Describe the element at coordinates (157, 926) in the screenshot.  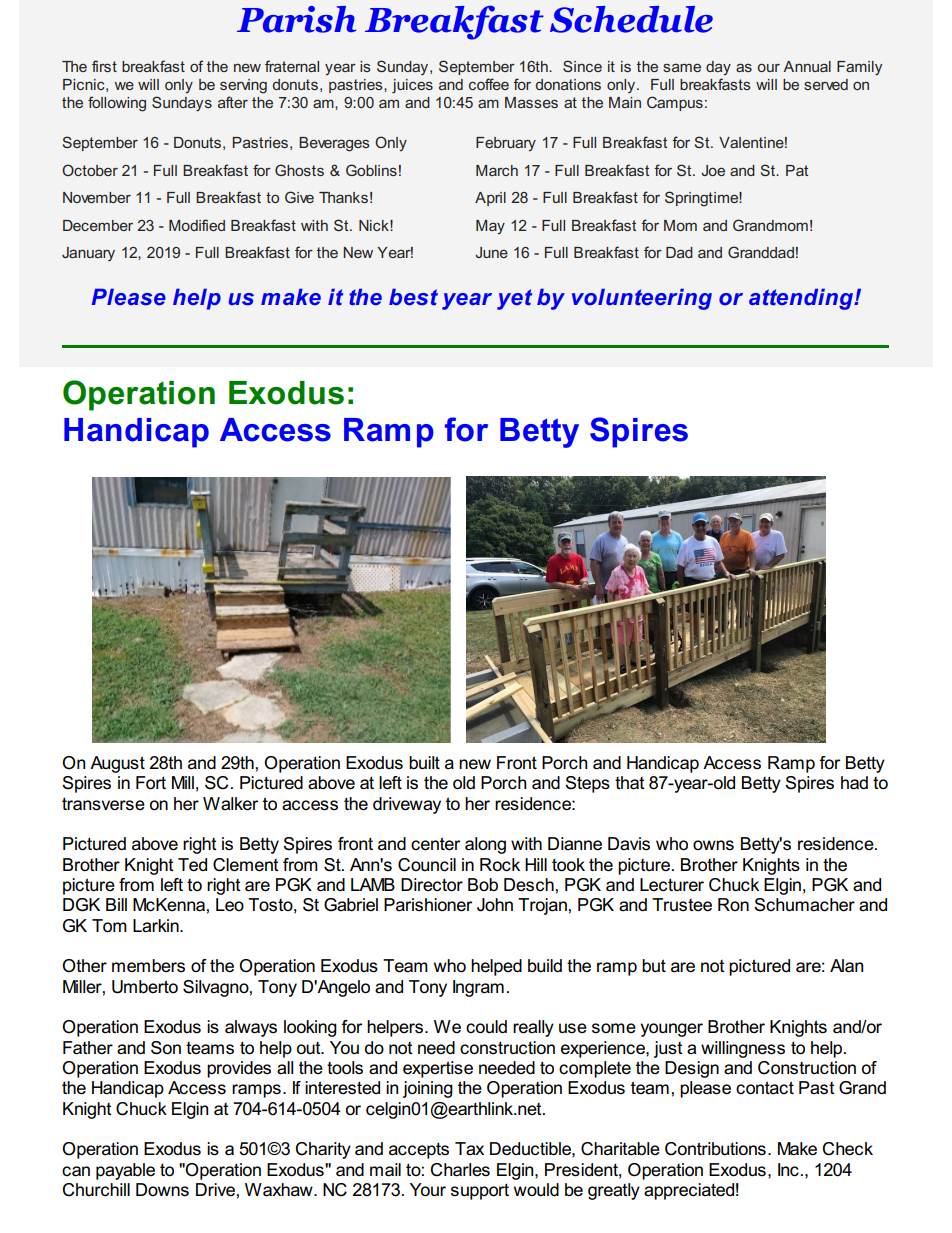
I see `Larkin` at that location.
